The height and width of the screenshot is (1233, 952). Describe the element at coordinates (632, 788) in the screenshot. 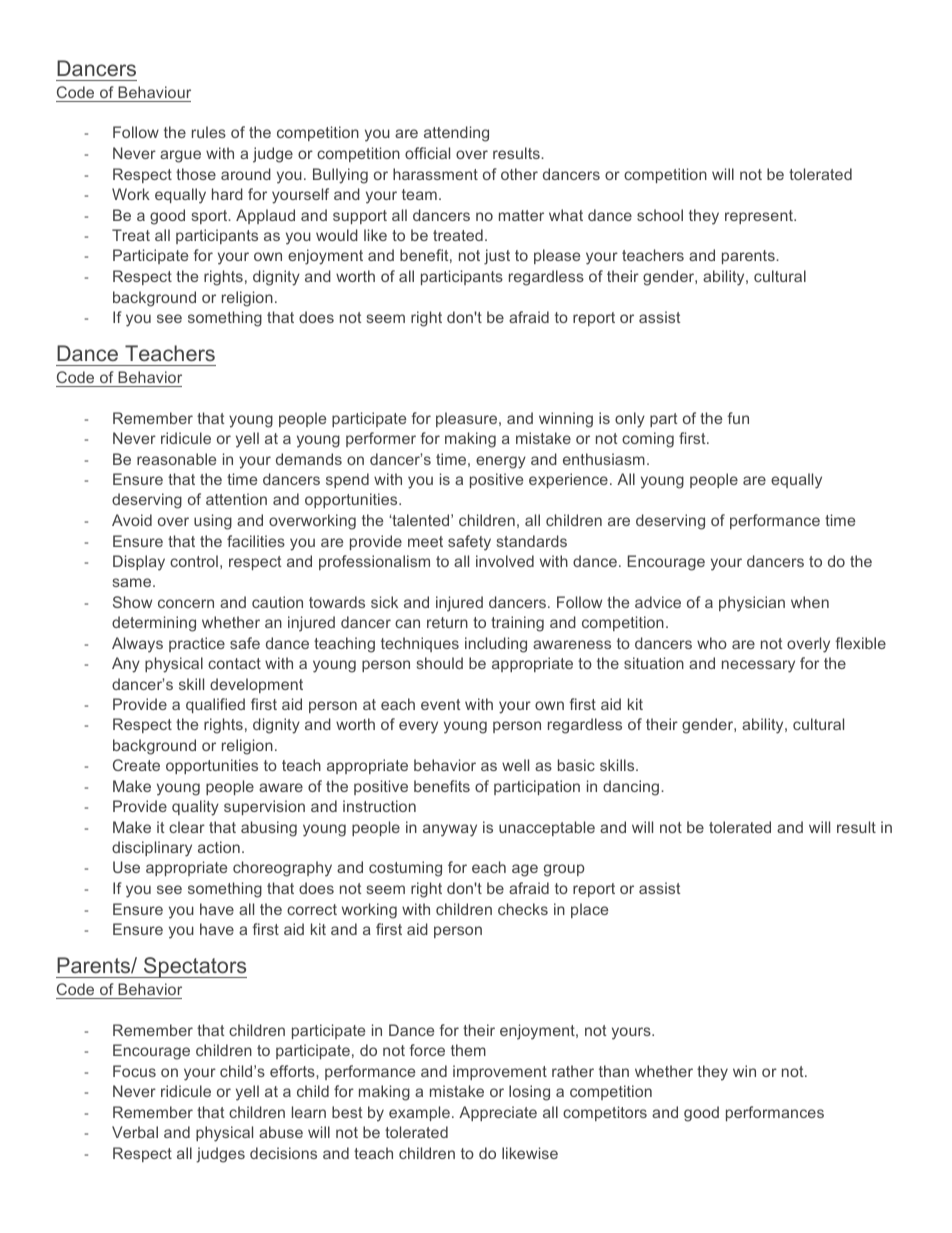

I see `dancing` at that location.
